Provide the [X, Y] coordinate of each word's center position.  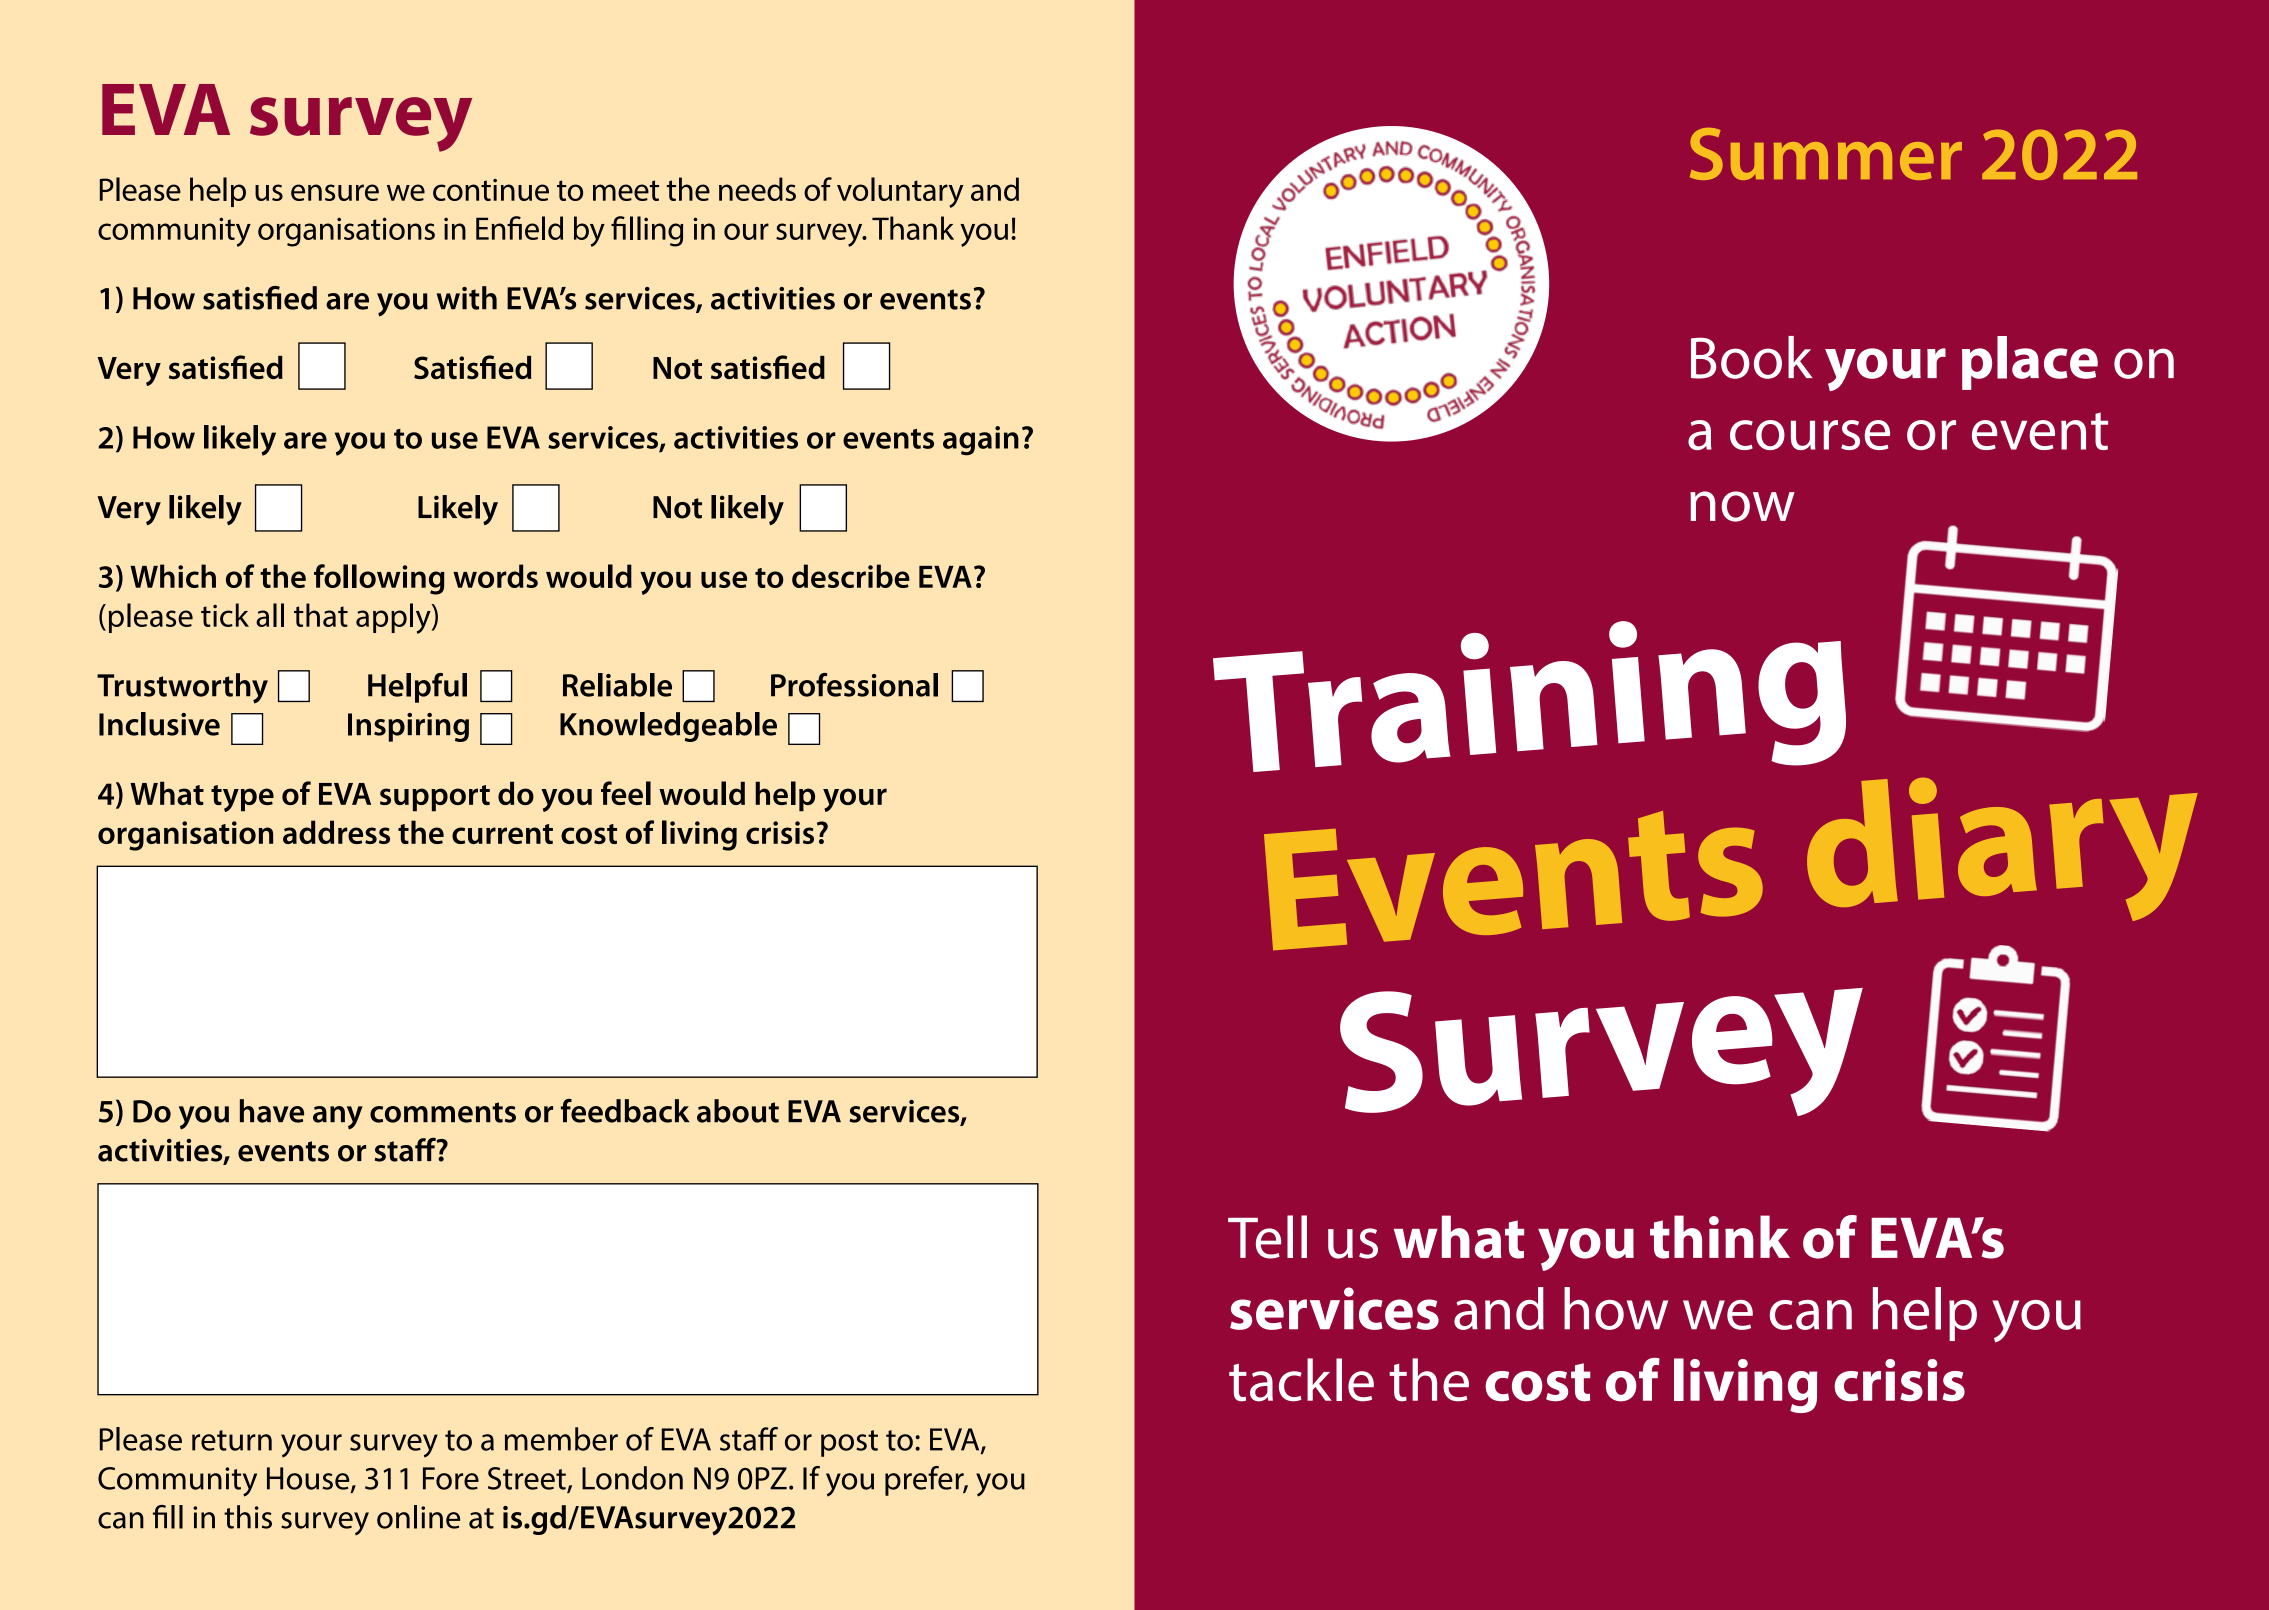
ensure [335, 192]
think [1720, 1237]
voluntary [900, 192]
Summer [1826, 154]
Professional [854, 685]
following [379, 579]
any [338, 1118]
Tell [1267, 1237]
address [336, 832]
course [1810, 435]
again [981, 441]
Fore [451, 1478]
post [849, 1443]
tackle [1301, 1380]
